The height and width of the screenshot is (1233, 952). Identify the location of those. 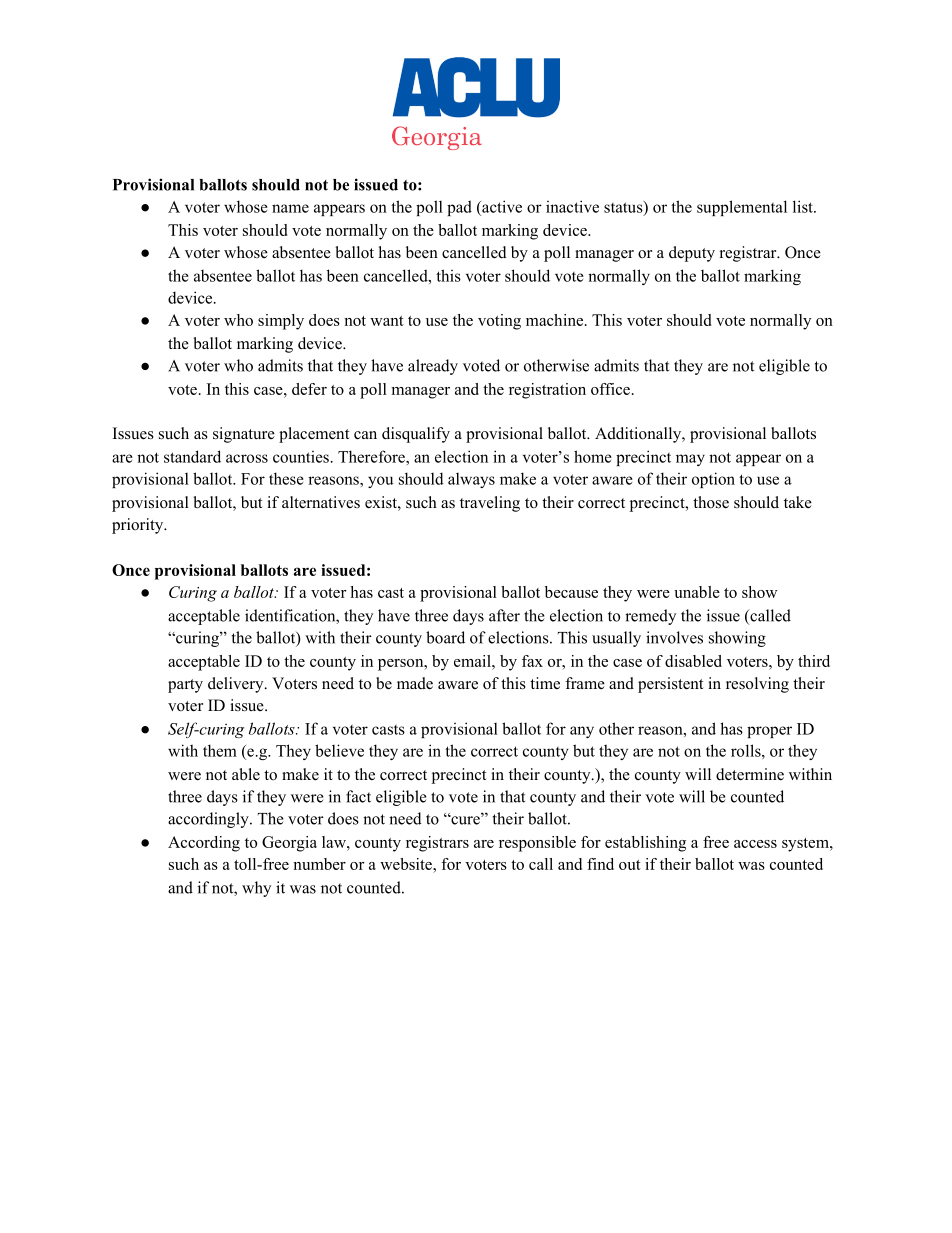
(711, 502).
